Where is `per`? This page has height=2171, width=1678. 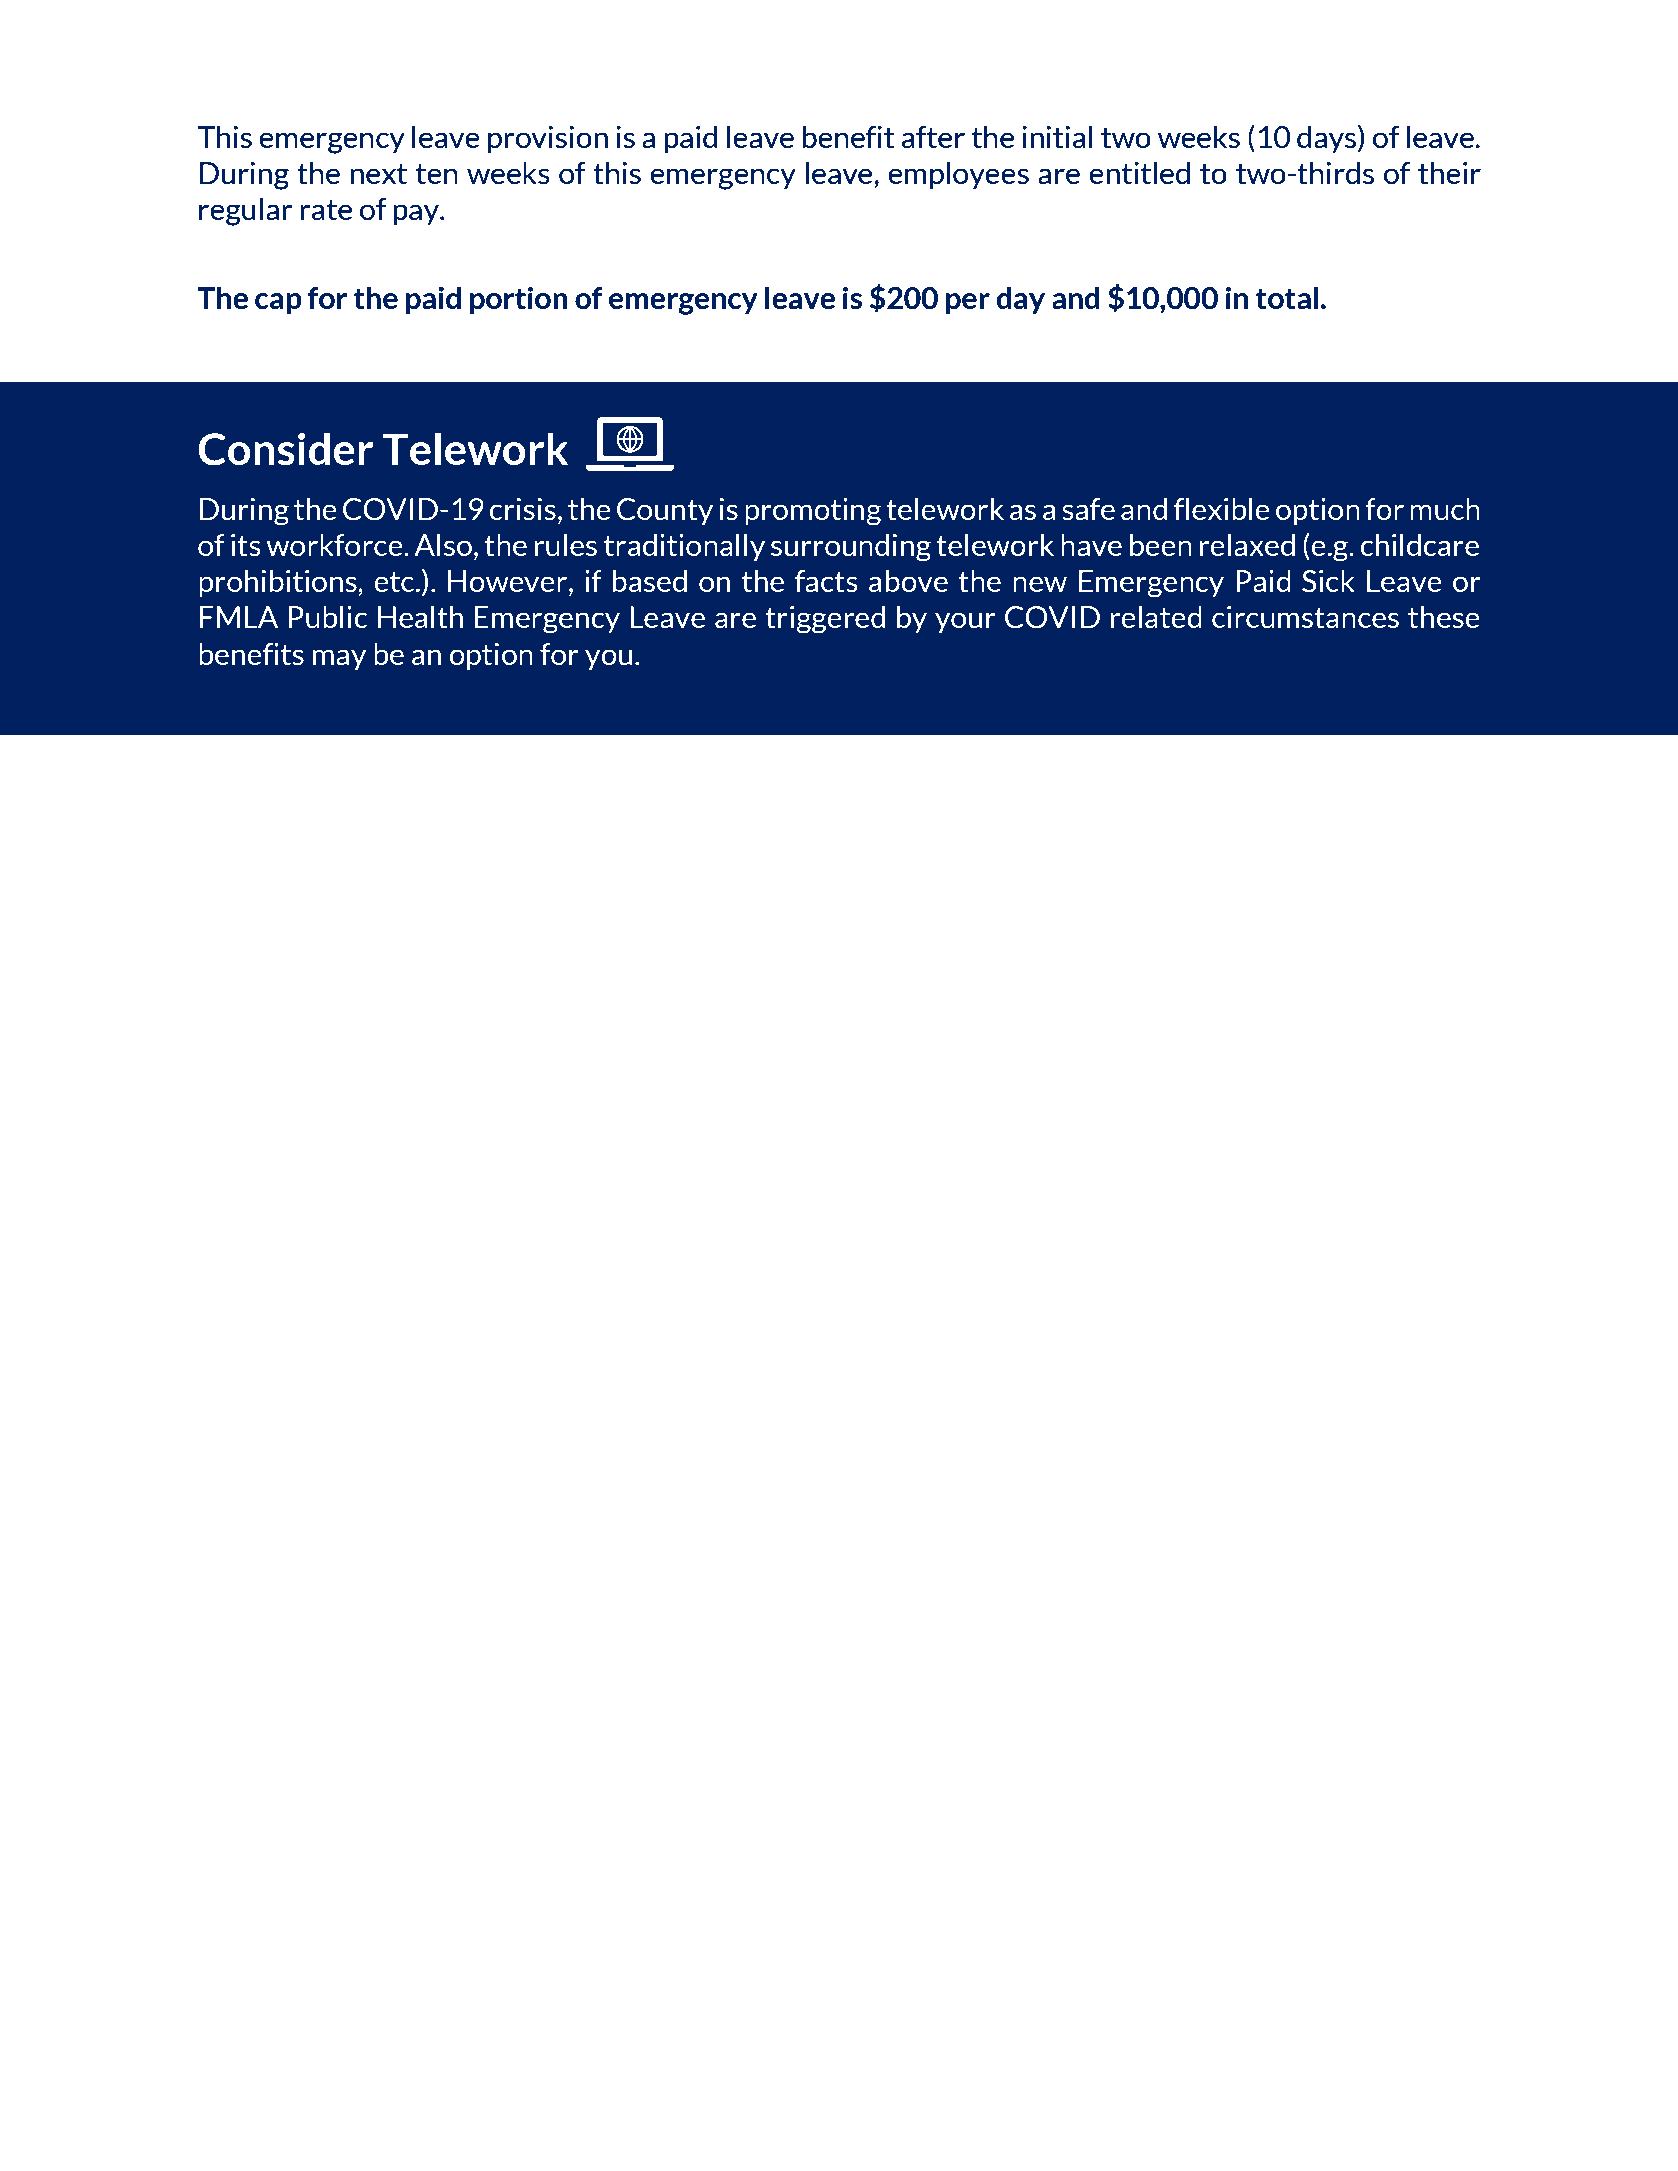 per is located at coordinates (968, 303).
